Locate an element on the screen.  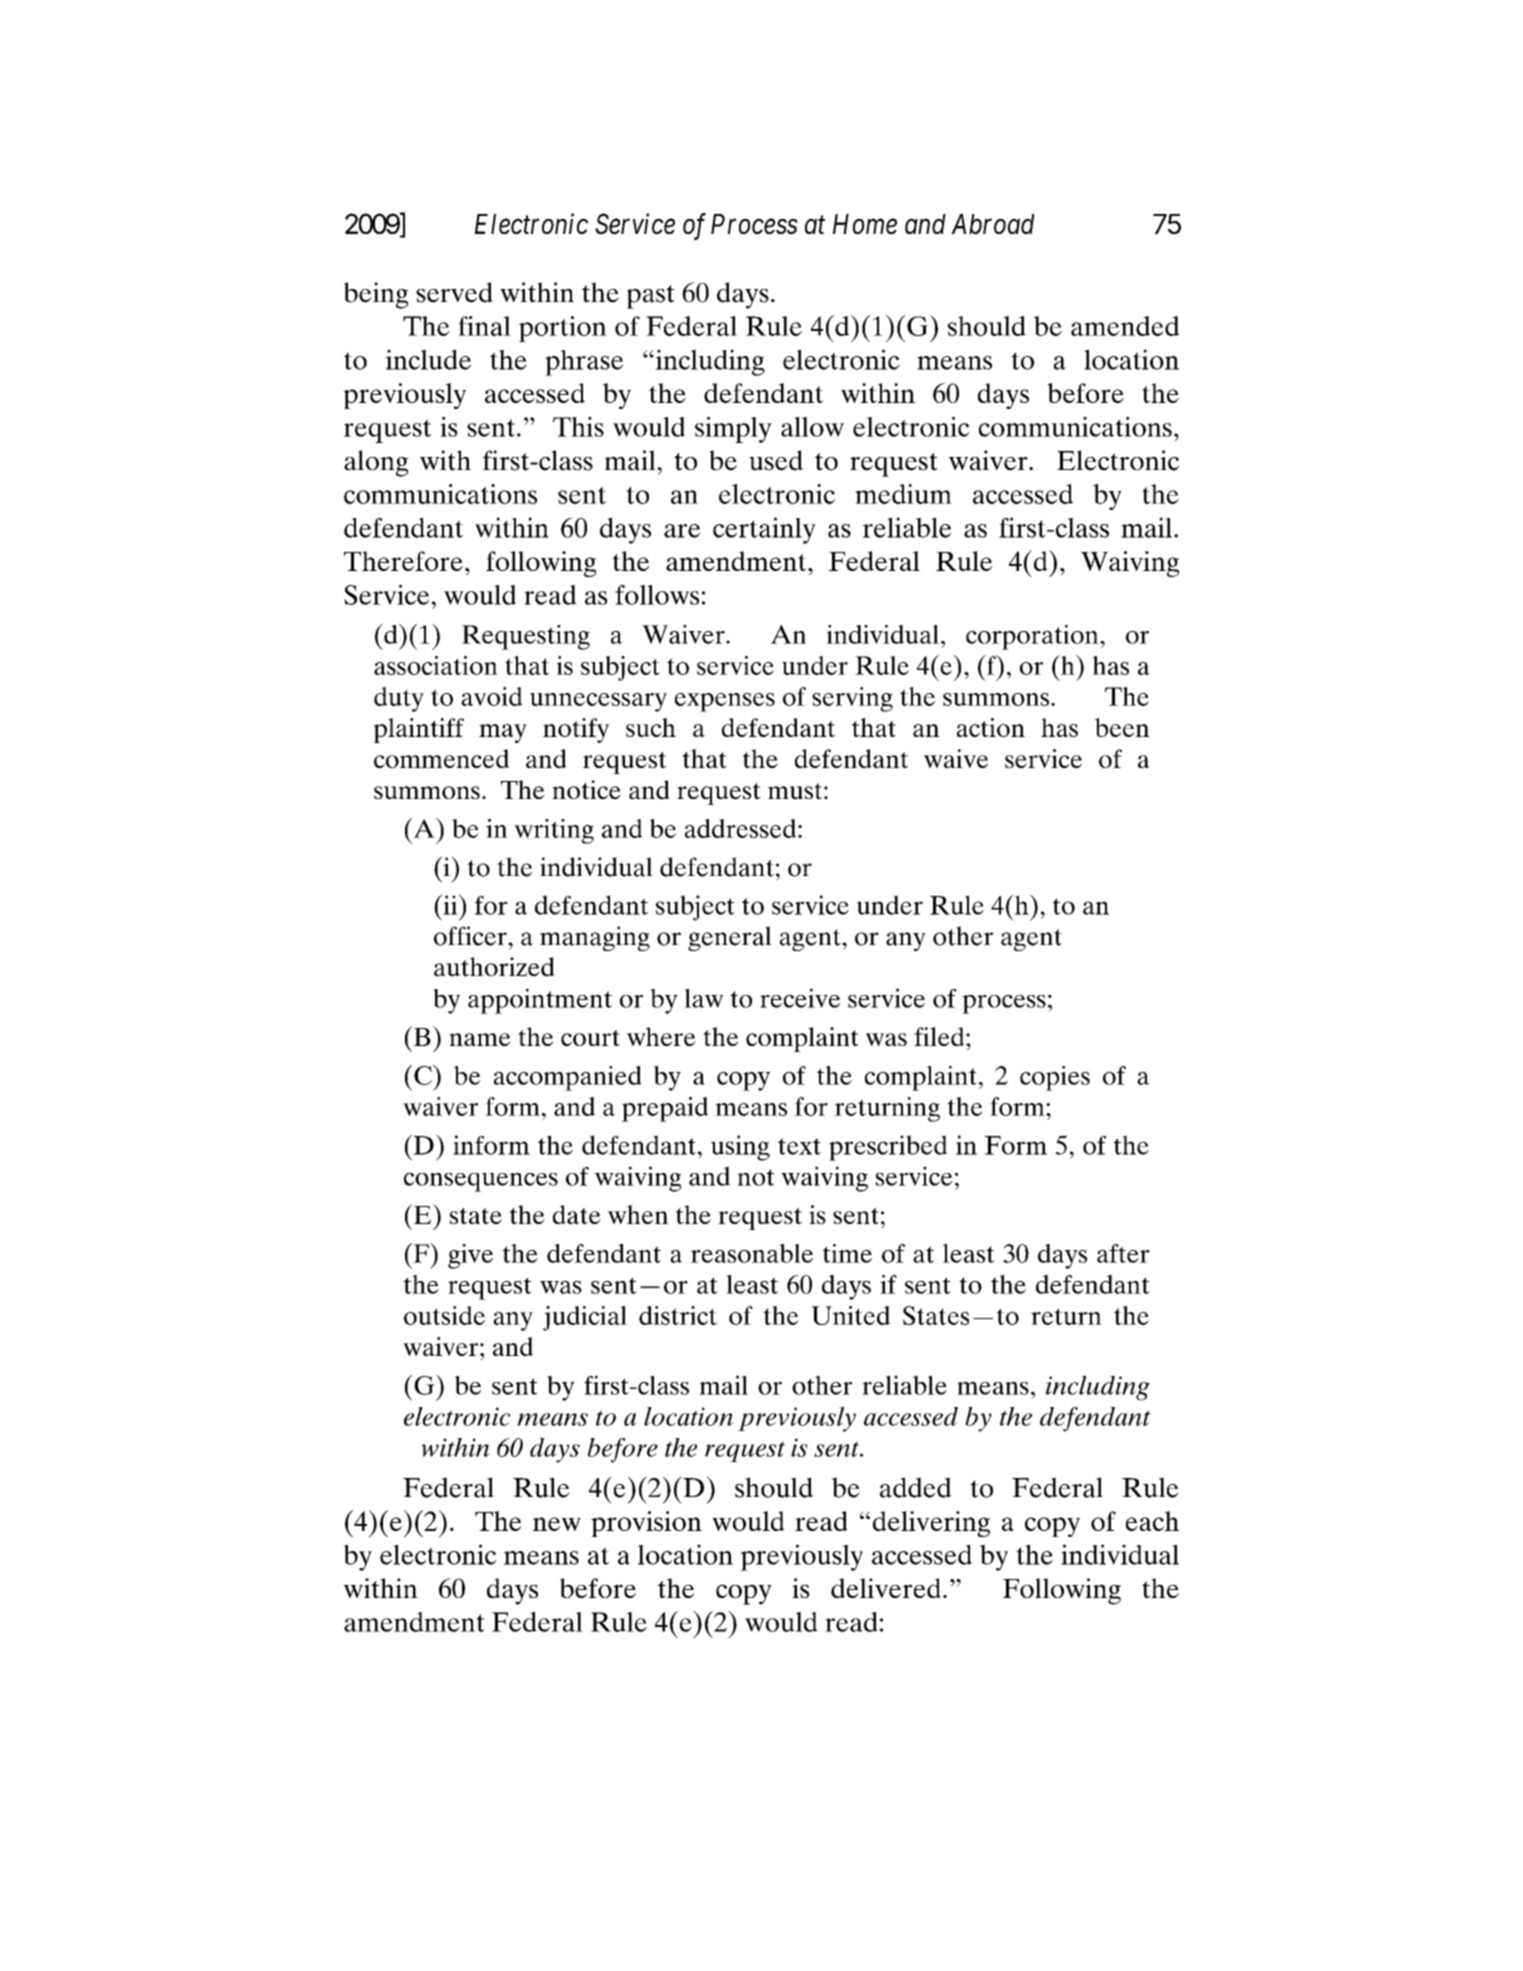
provision is located at coordinates (646, 1524).
